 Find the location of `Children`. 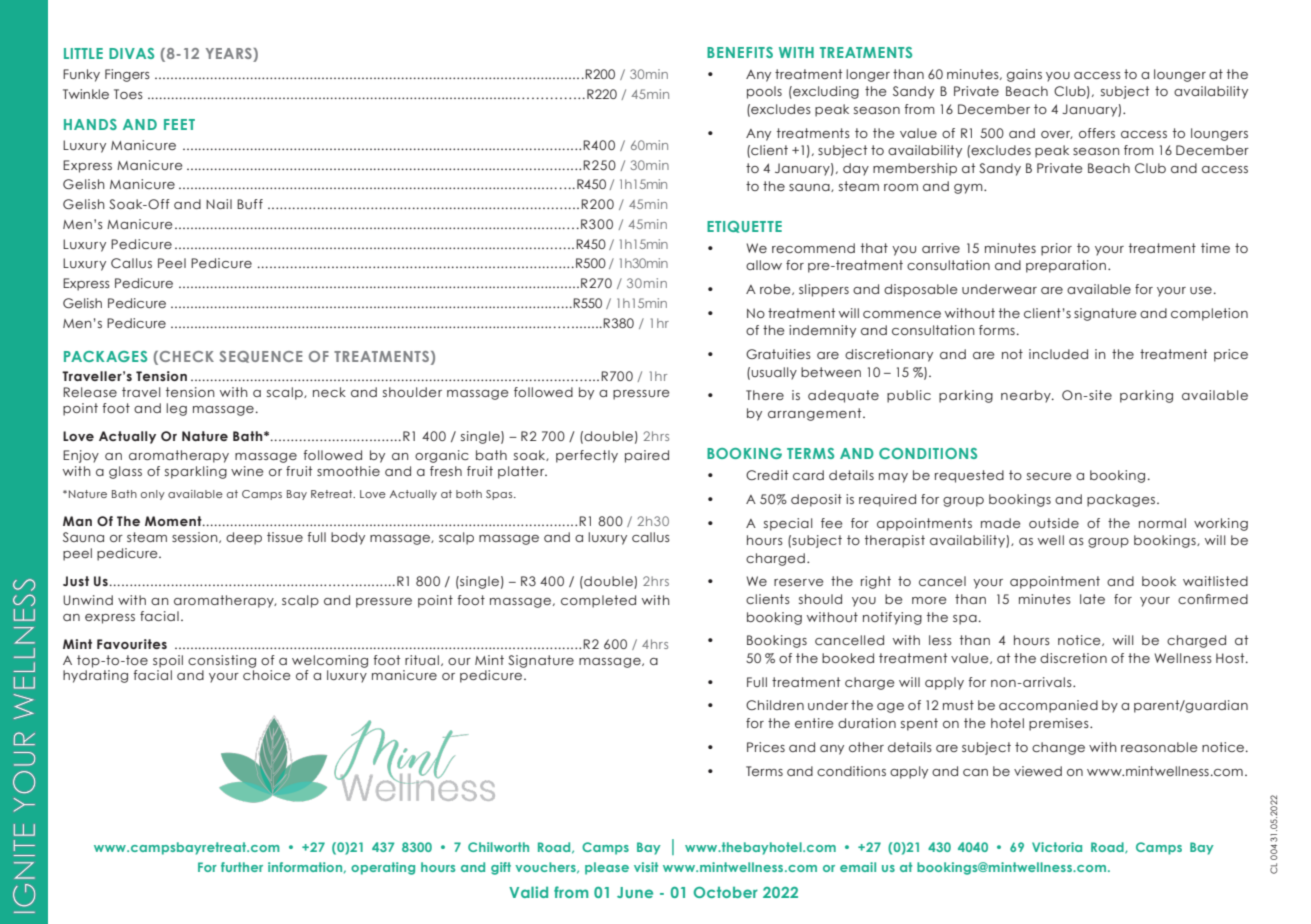

Children is located at coordinates (775, 705).
